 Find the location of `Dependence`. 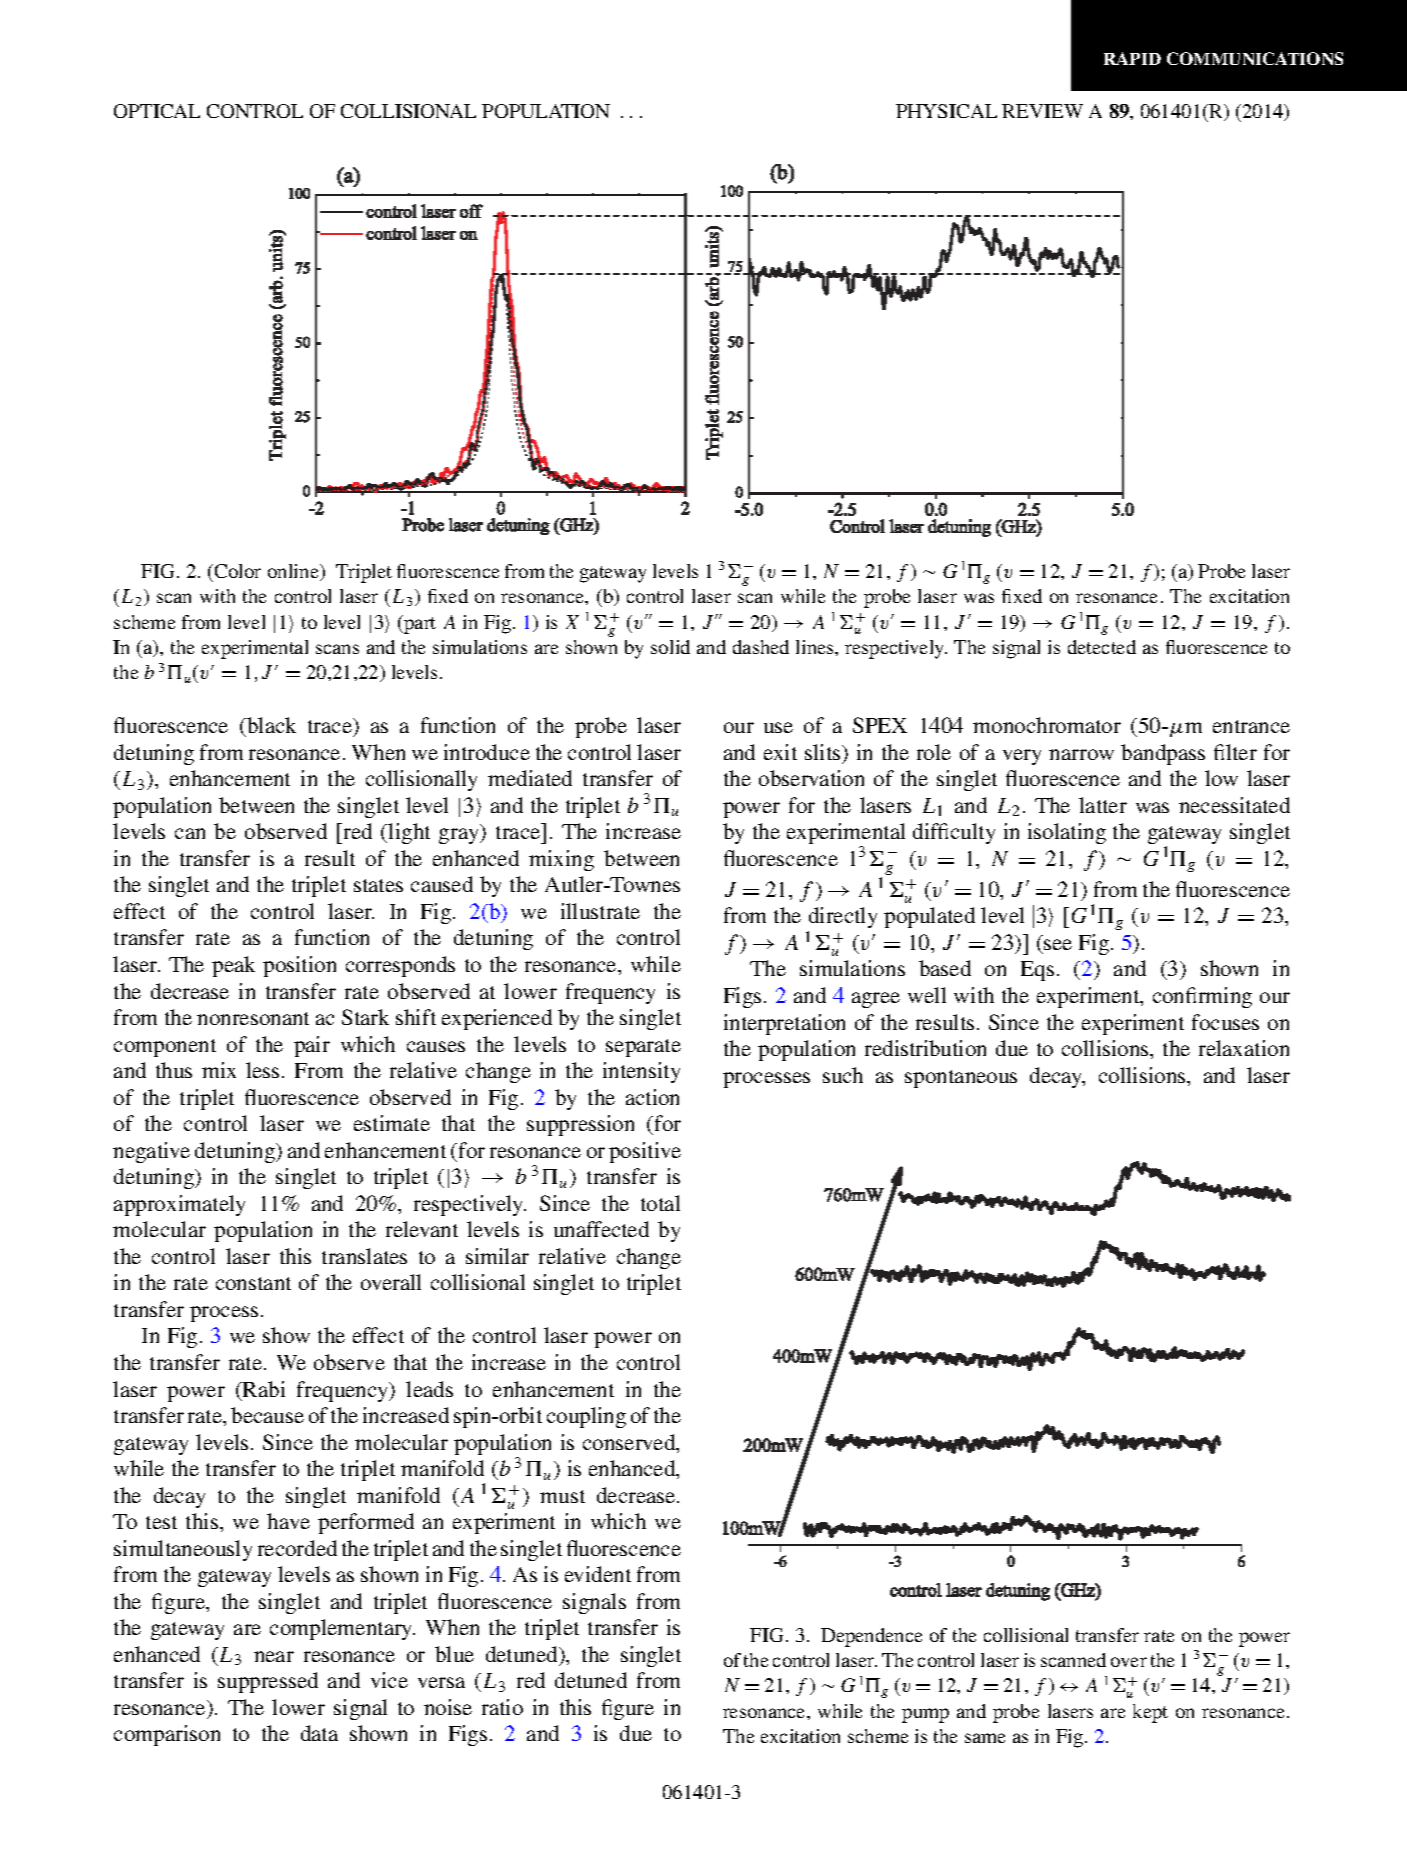

Dependence is located at coordinates (871, 1637).
